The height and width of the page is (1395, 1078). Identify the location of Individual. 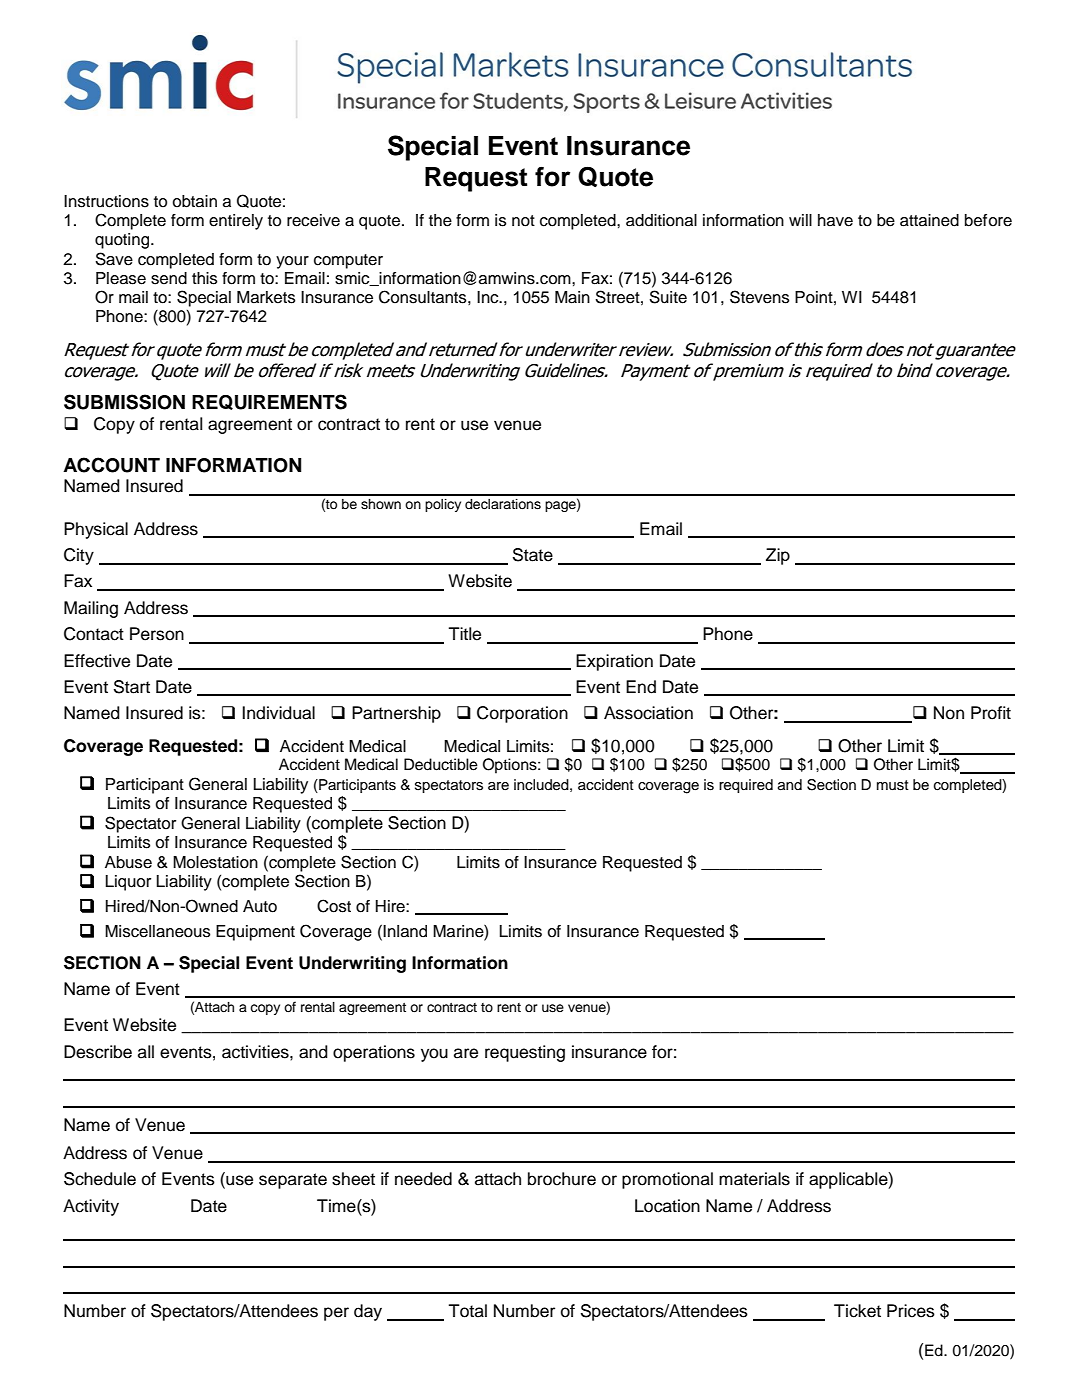
(278, 713).
